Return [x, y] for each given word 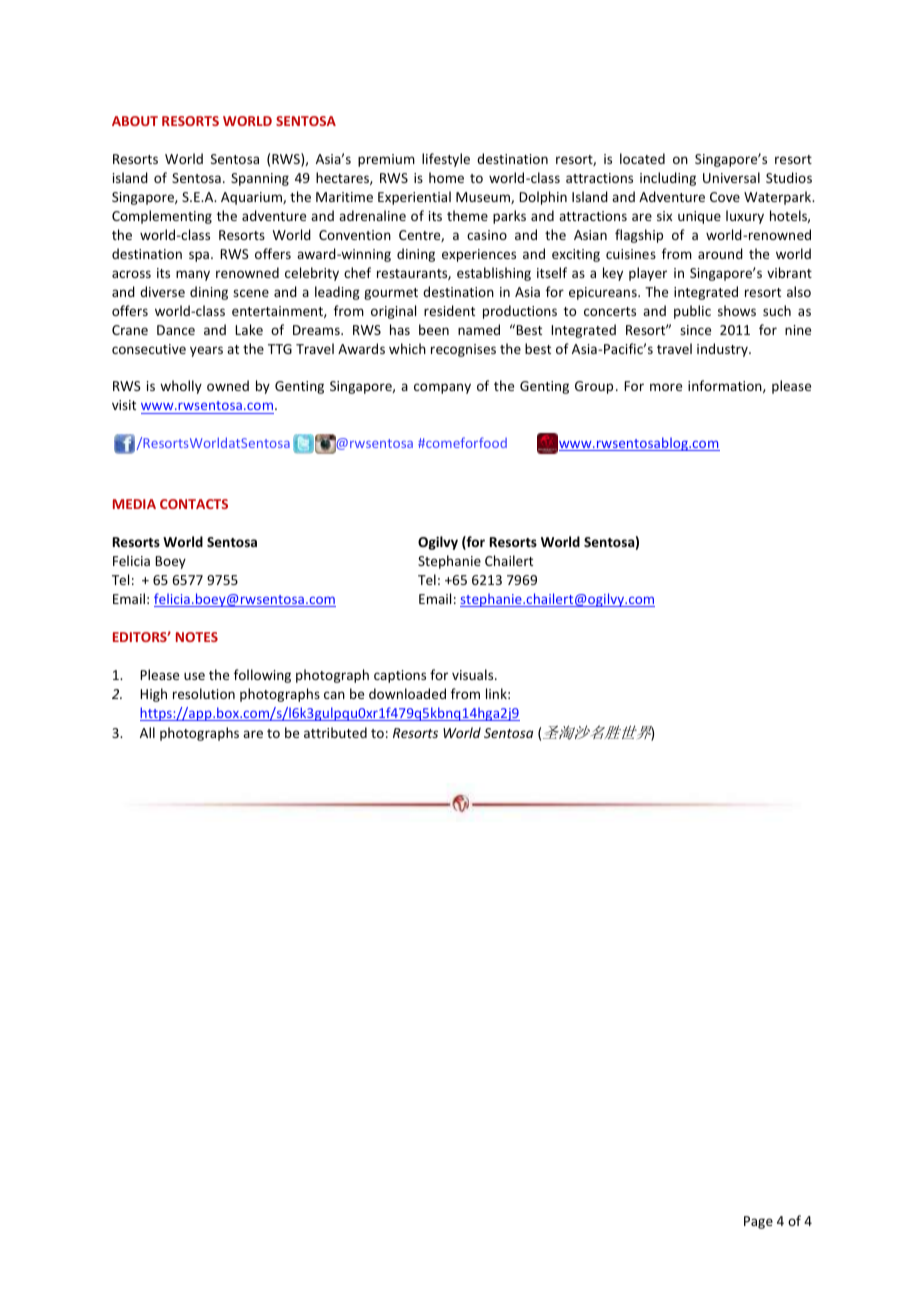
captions [400, 676]
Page [758, 1222]
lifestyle [446, 160]
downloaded [407, 693]
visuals [474, 674]
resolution [204, 693]
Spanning [260, 179]
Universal [731, 177]
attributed [335, 732]
